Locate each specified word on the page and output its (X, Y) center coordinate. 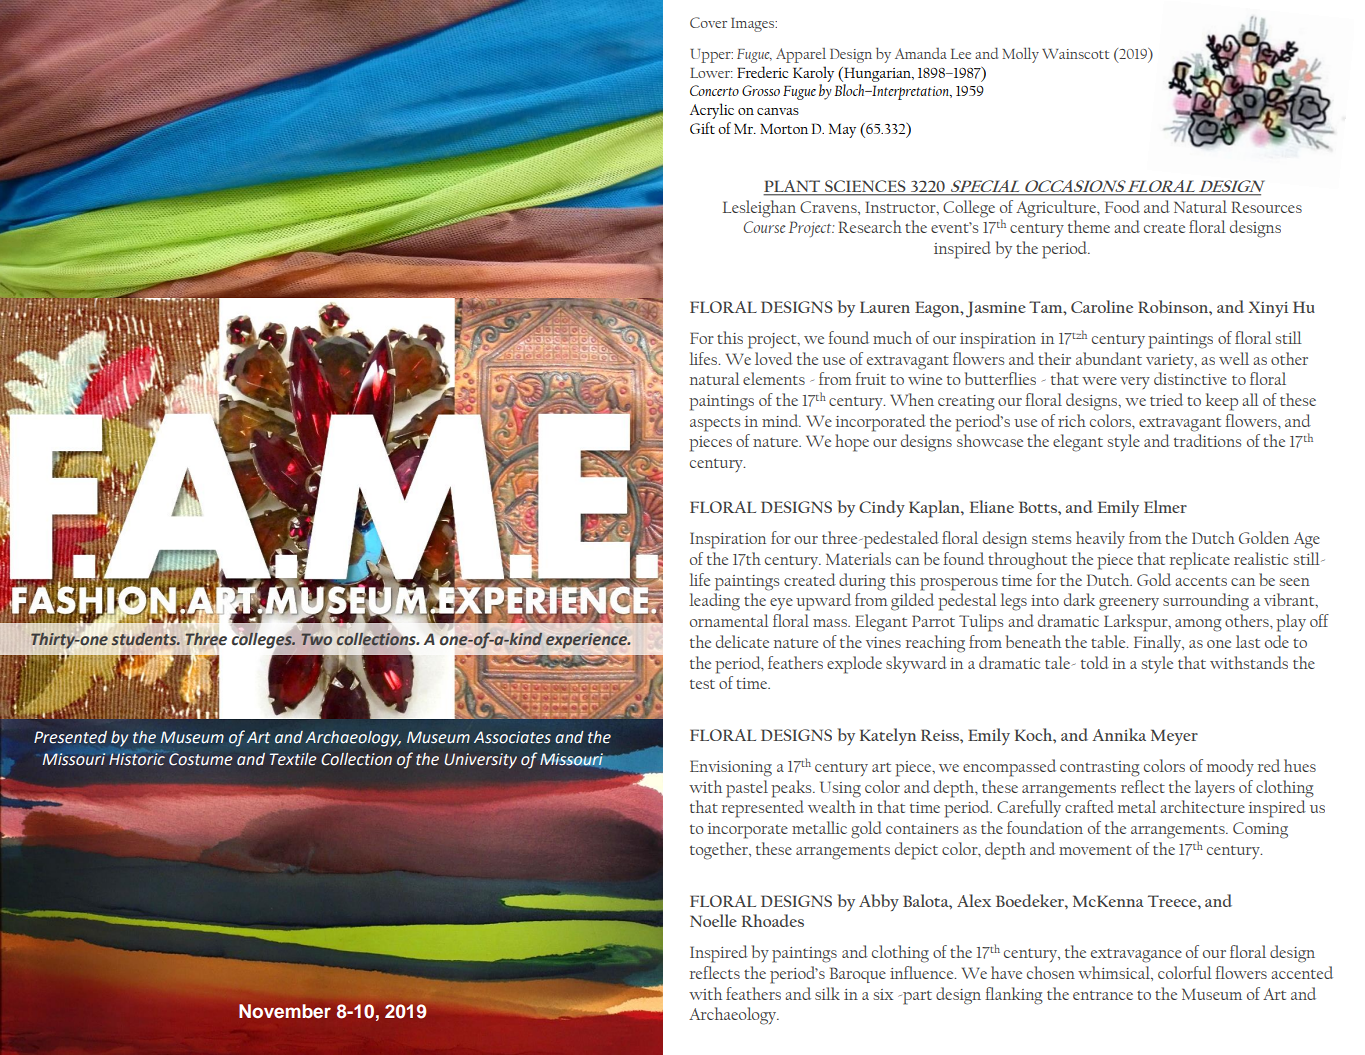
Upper (711, 56)
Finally (1159, 643)
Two (317, 639)
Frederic (763, 72)
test (702, 684)
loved (774, 358)
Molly (1020, 55)
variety (1171, 361)
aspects (715, 424)
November (285, 1011)
